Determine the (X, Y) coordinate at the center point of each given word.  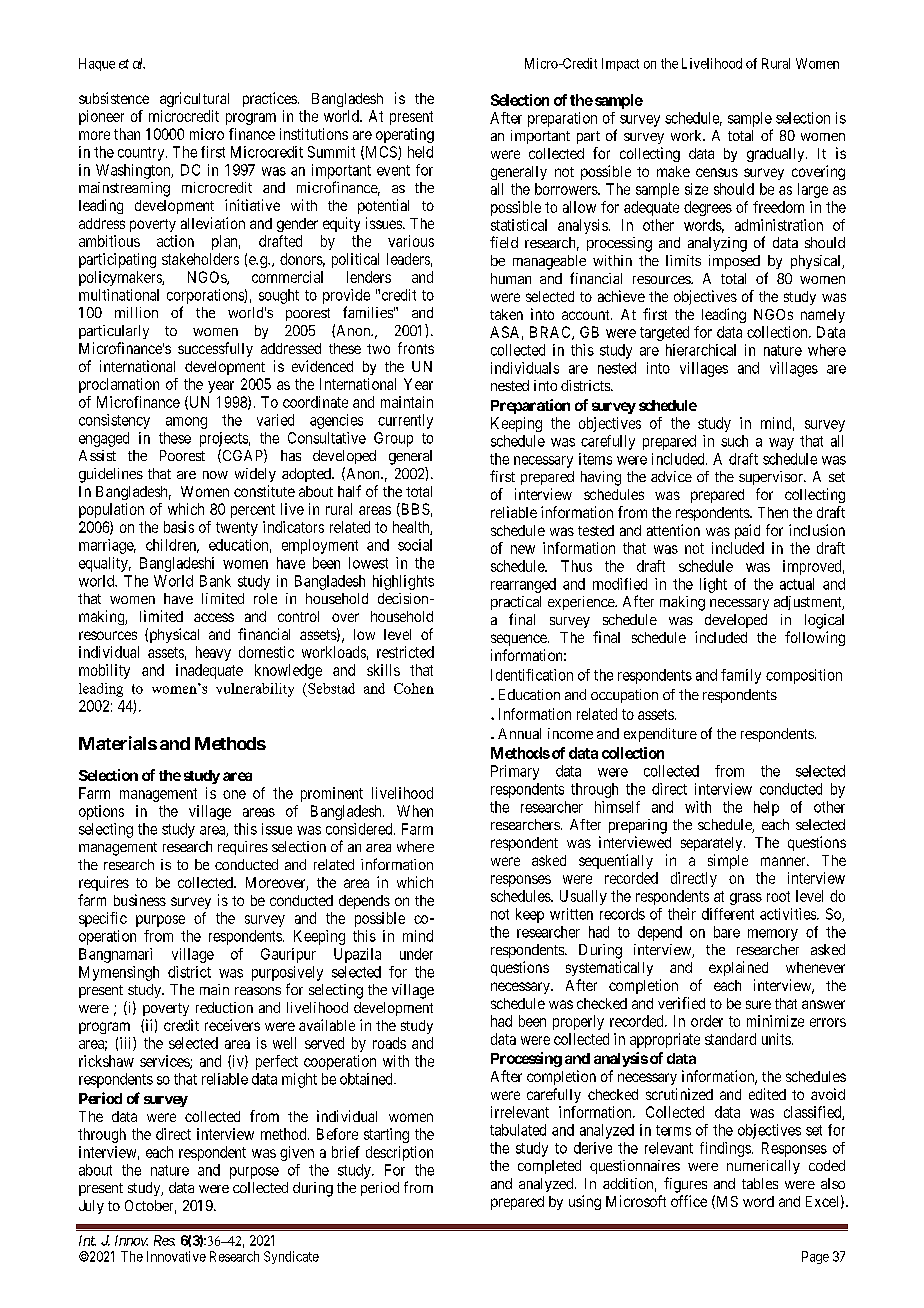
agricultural (194, 99)
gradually (777, 155)
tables (760, 1183)
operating (405, 135)
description (399, 1153)
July (91, 1207)
